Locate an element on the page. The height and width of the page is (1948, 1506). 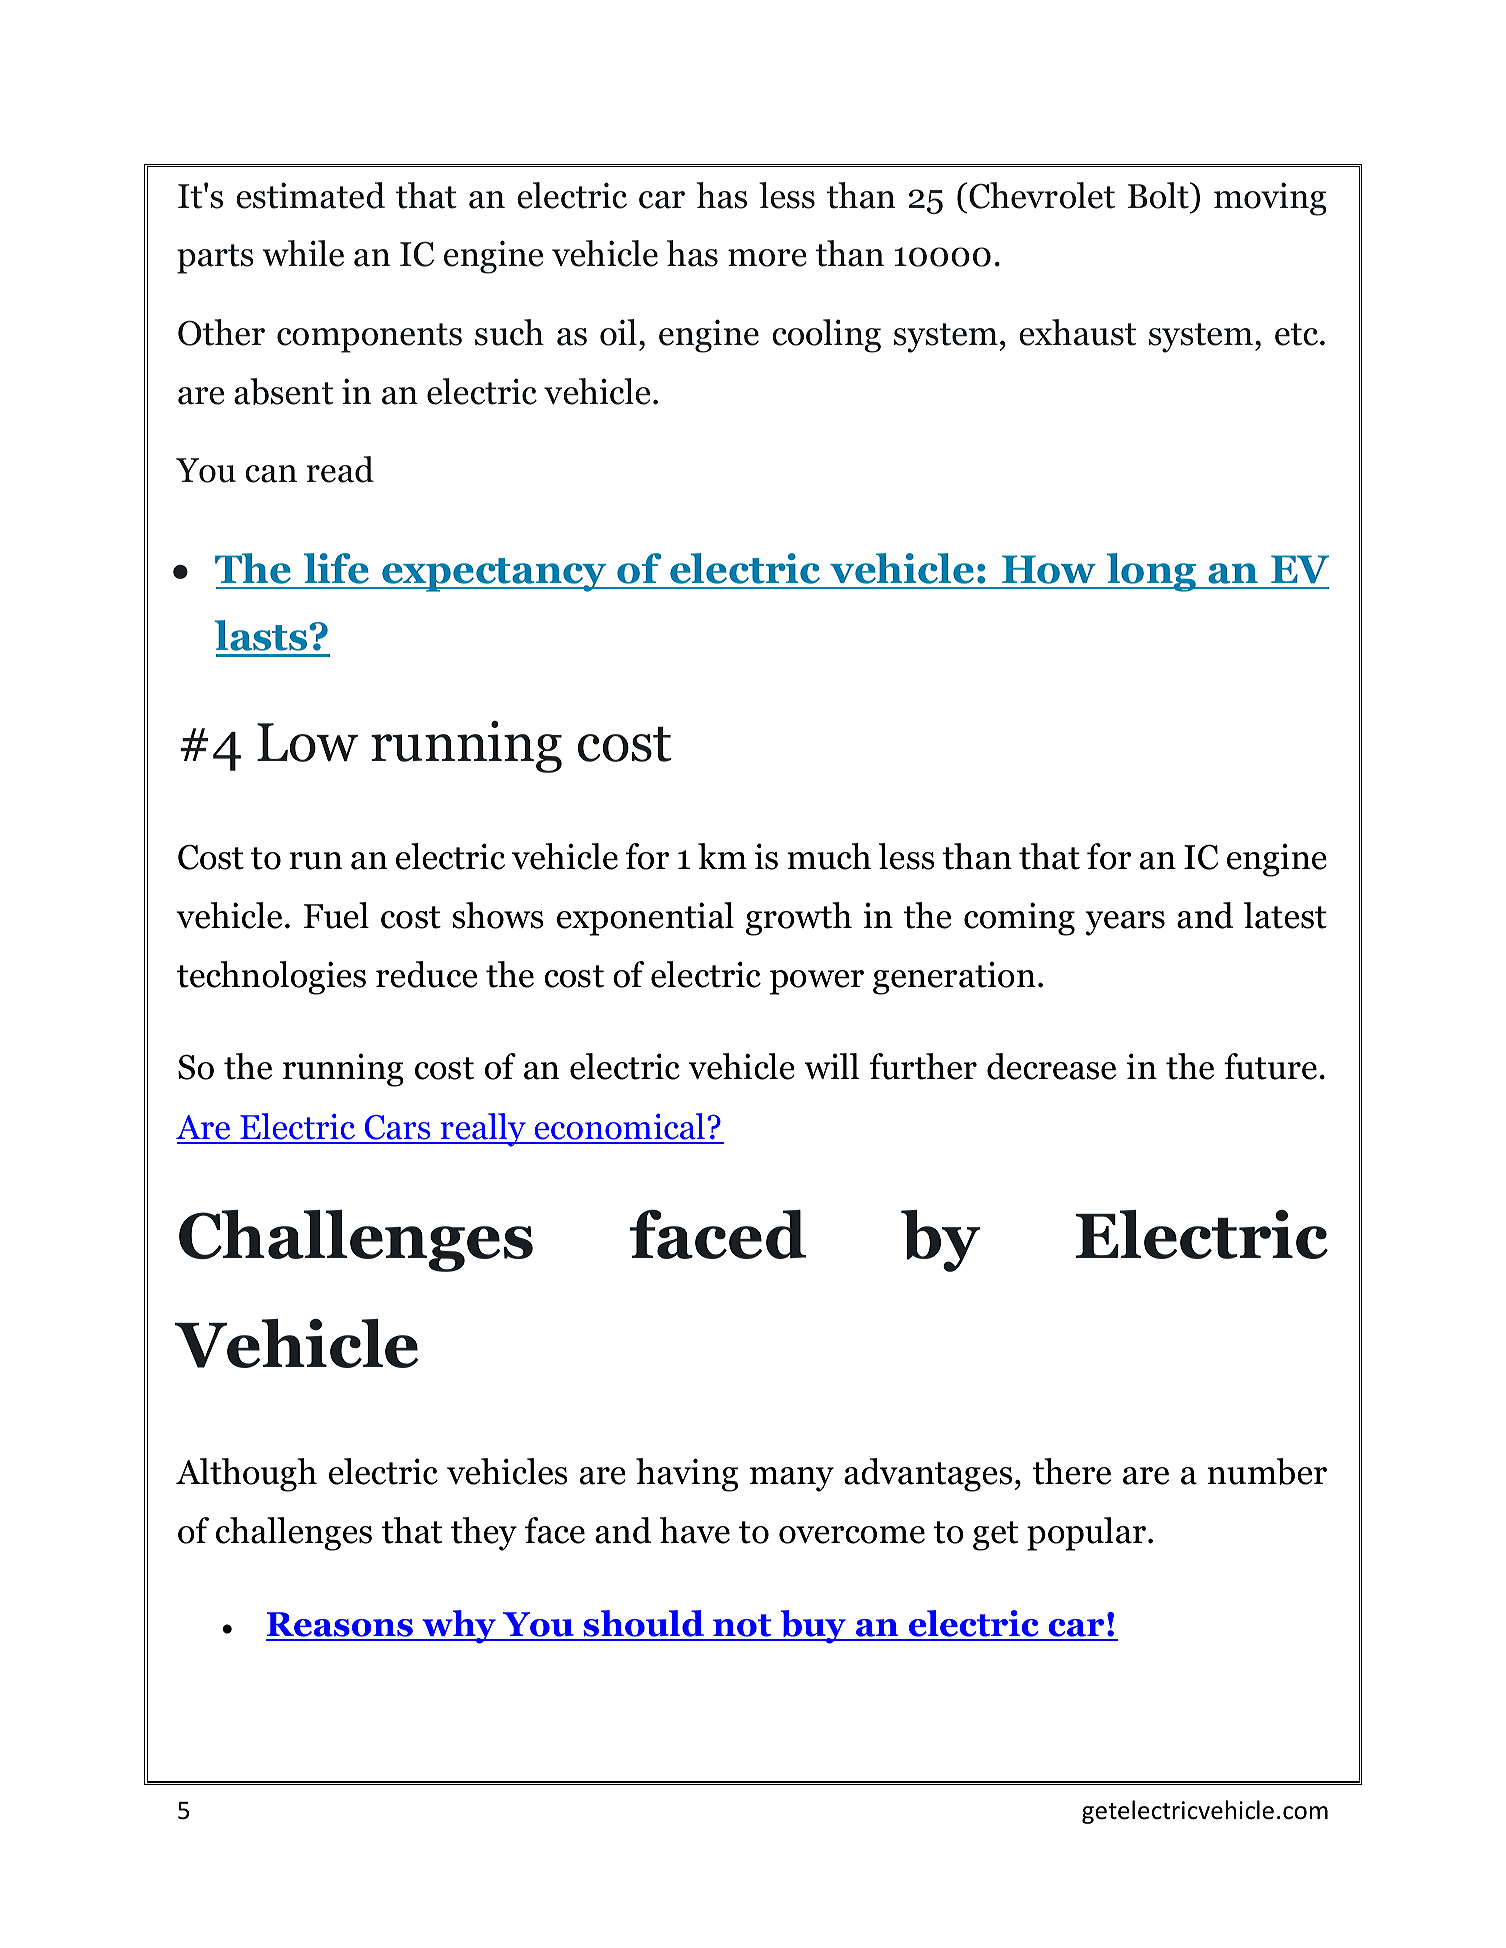
life is located at coordinates (336, 568).
